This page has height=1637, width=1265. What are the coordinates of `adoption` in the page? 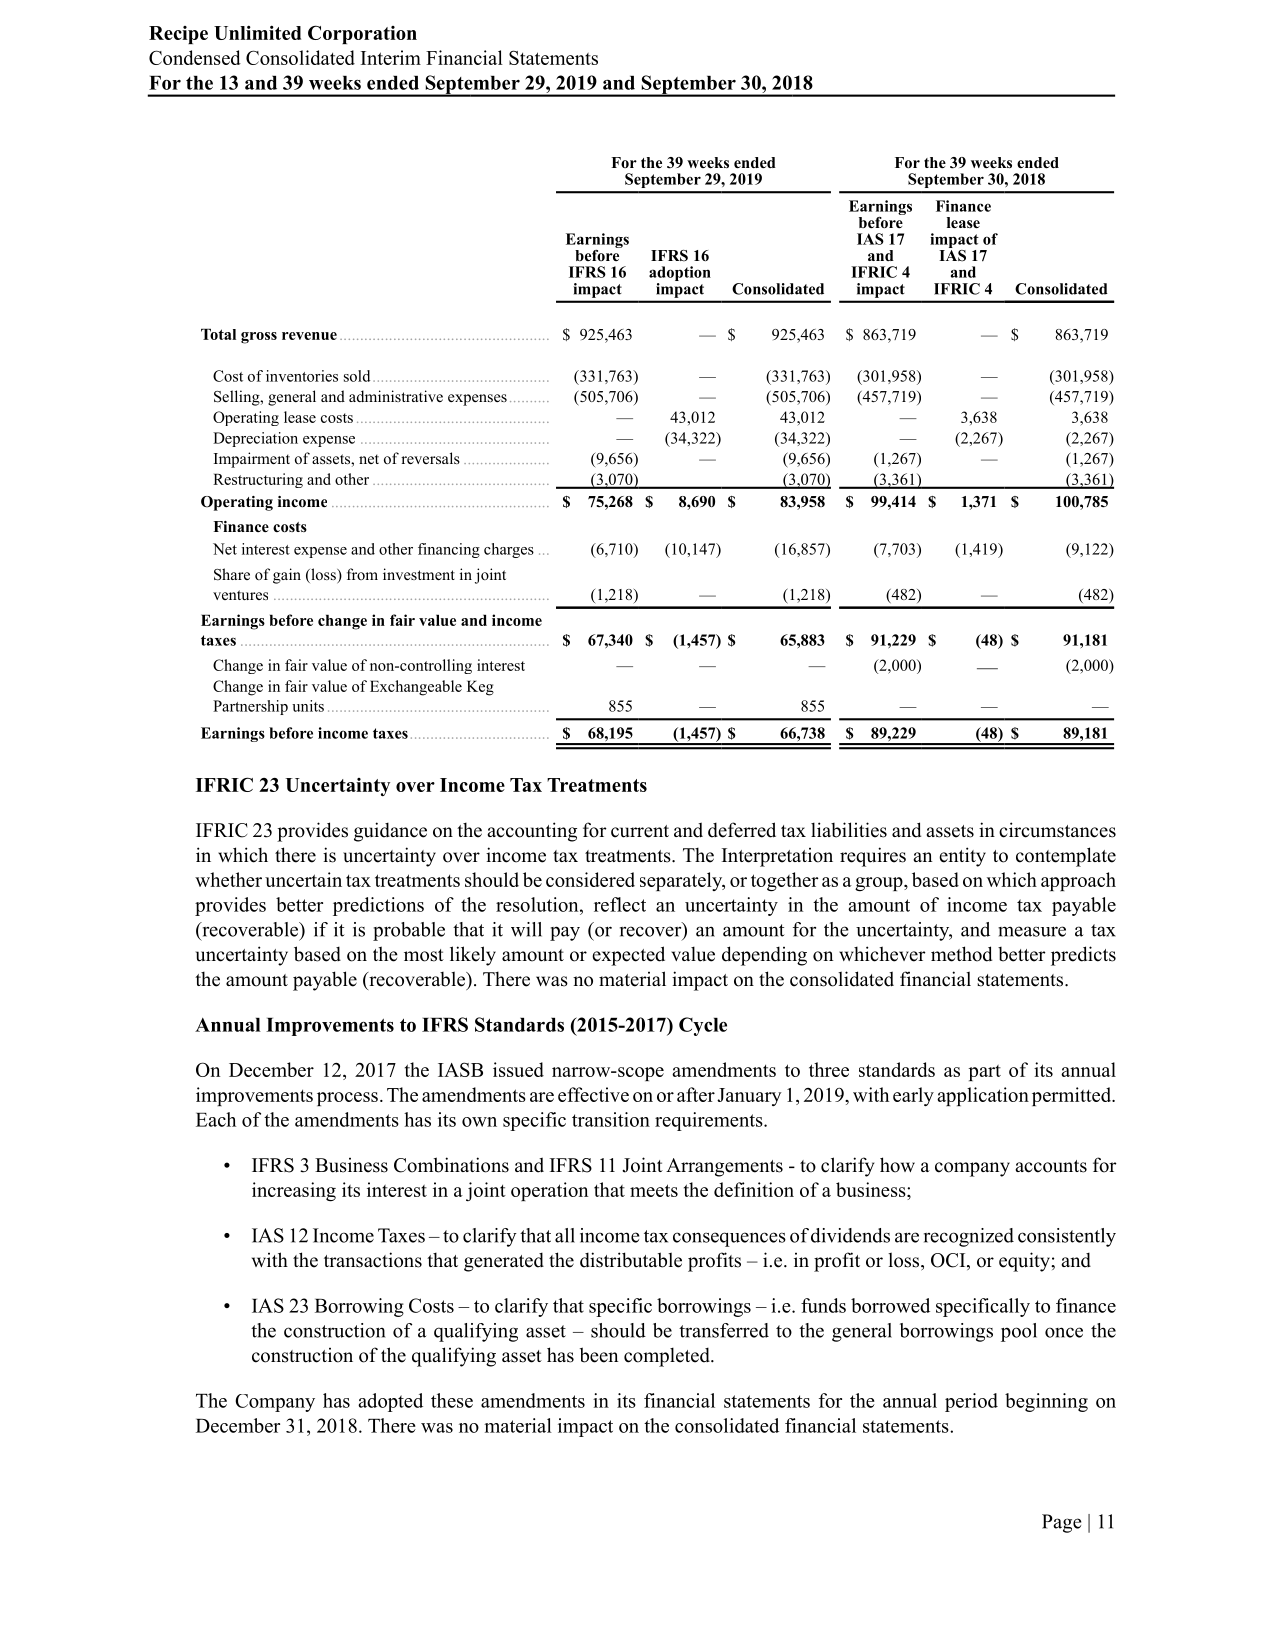 It's located at (680, 275).
